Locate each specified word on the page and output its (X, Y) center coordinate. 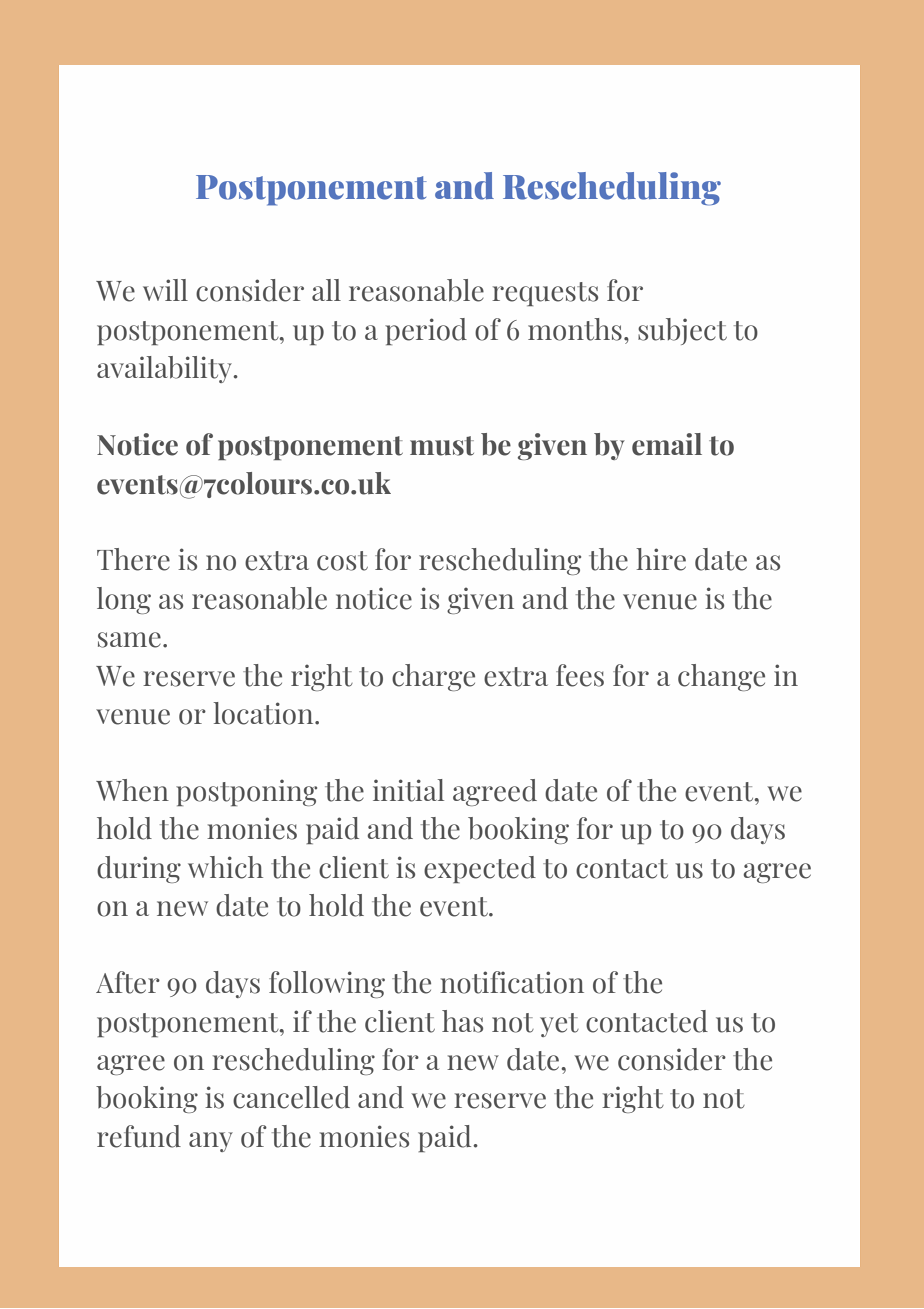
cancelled (291, 1097)
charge (433, 677)
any (211, 1142)
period (426, 331)
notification (512, 982)
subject (682, 331)
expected (480, 869)
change (721, 677)
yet (559, 1025)
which (225, 867)
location (264, 713)
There (133, 559)
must (442, 446)
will (165, 290)
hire (661, 559)
